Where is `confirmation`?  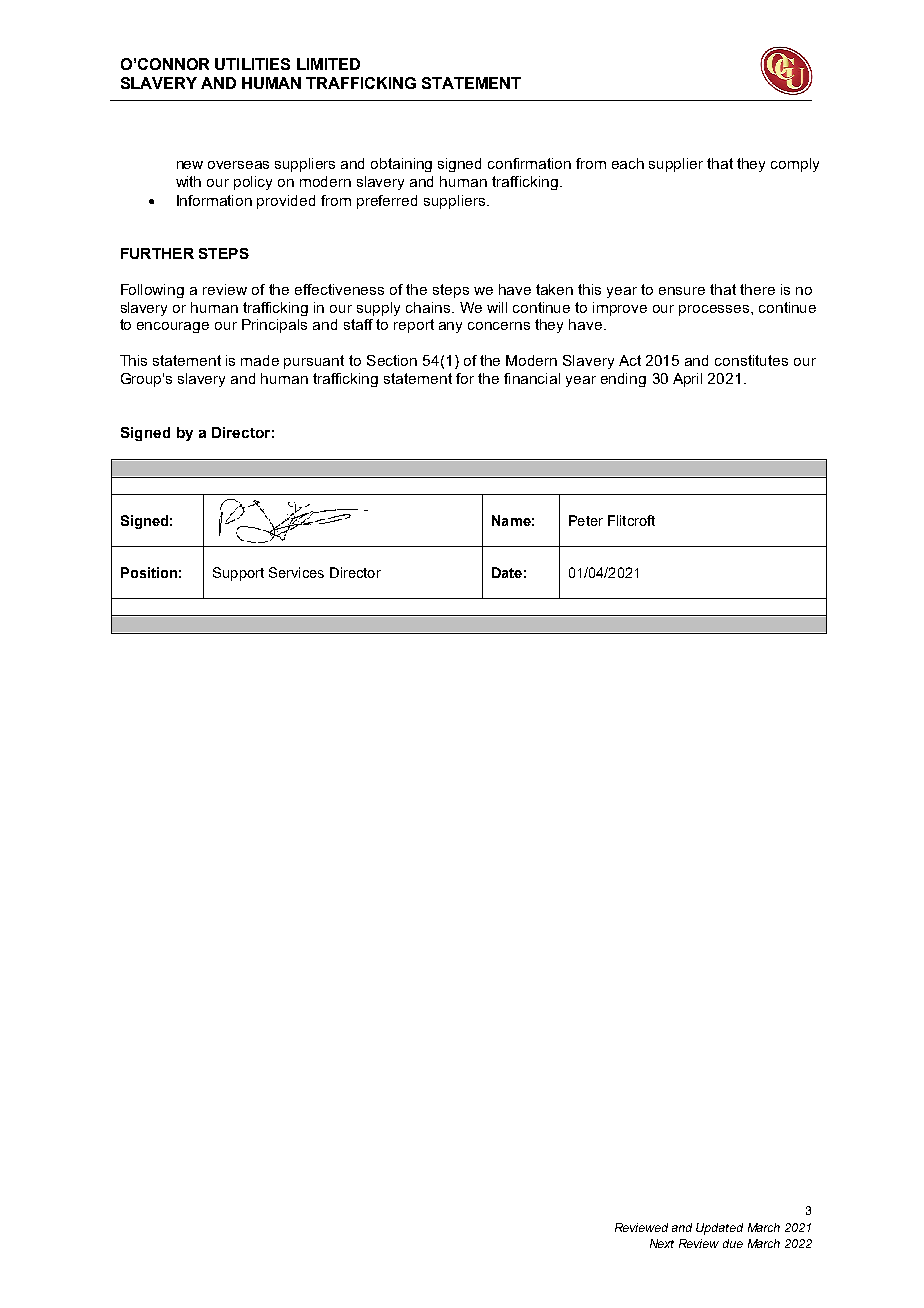 confirmation is located at coordinates (529, 163).
